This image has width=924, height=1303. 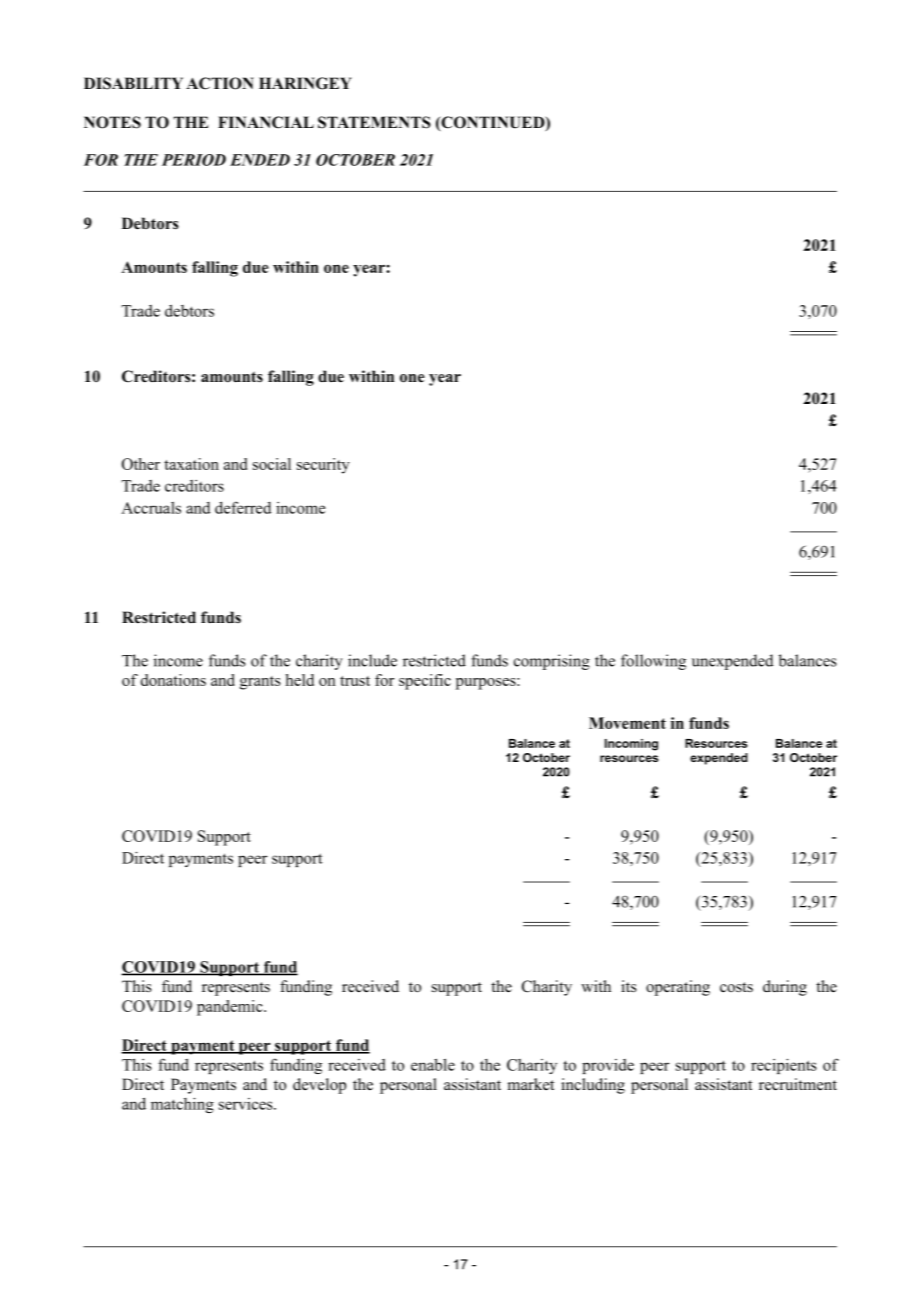 What do you see at coordinates (433, 1064) in the image?
I see `enable` at bounding box center [433, 1064].
